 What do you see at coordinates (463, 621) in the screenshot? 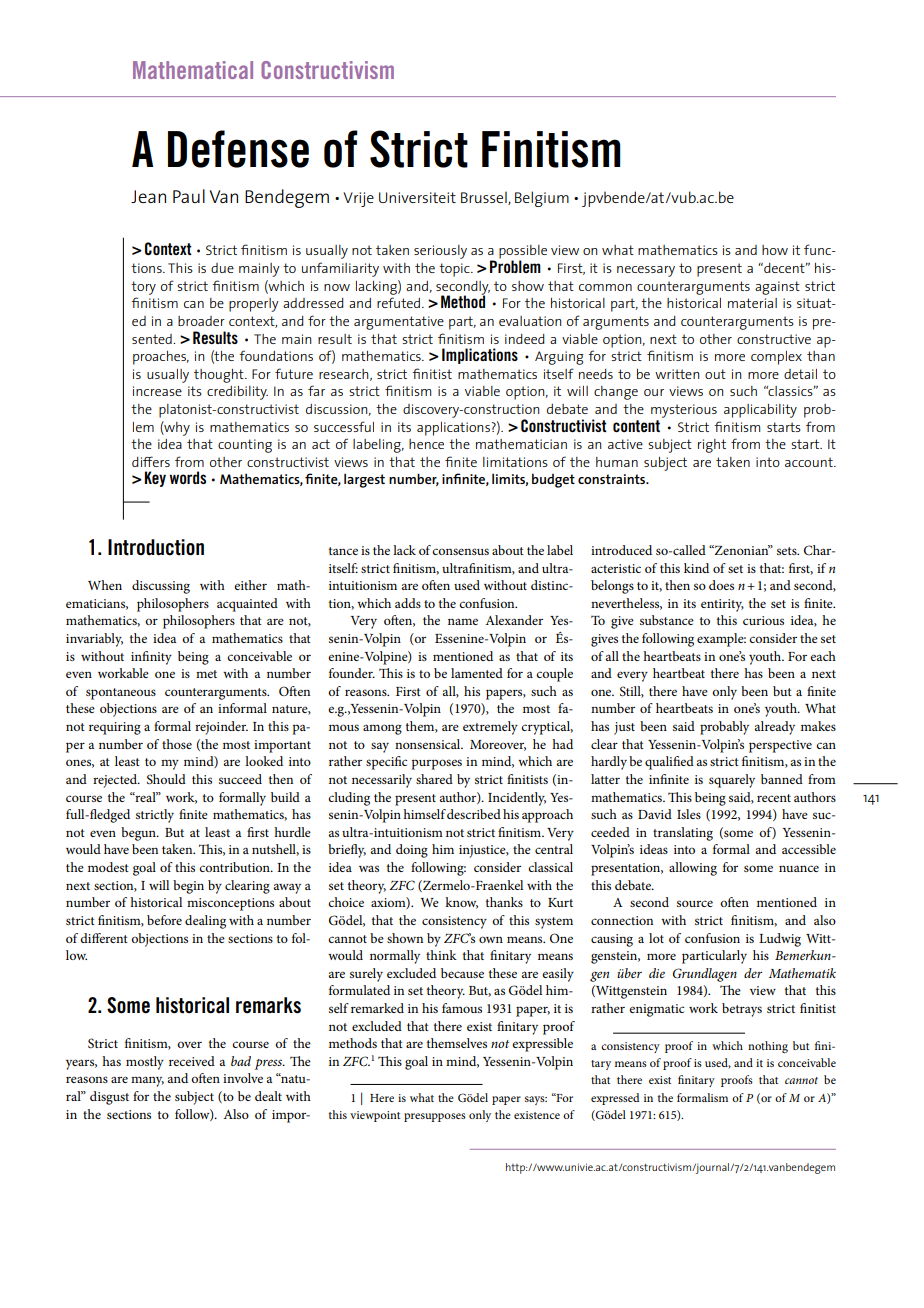
I see `name` at bounding box center [463, 621].
